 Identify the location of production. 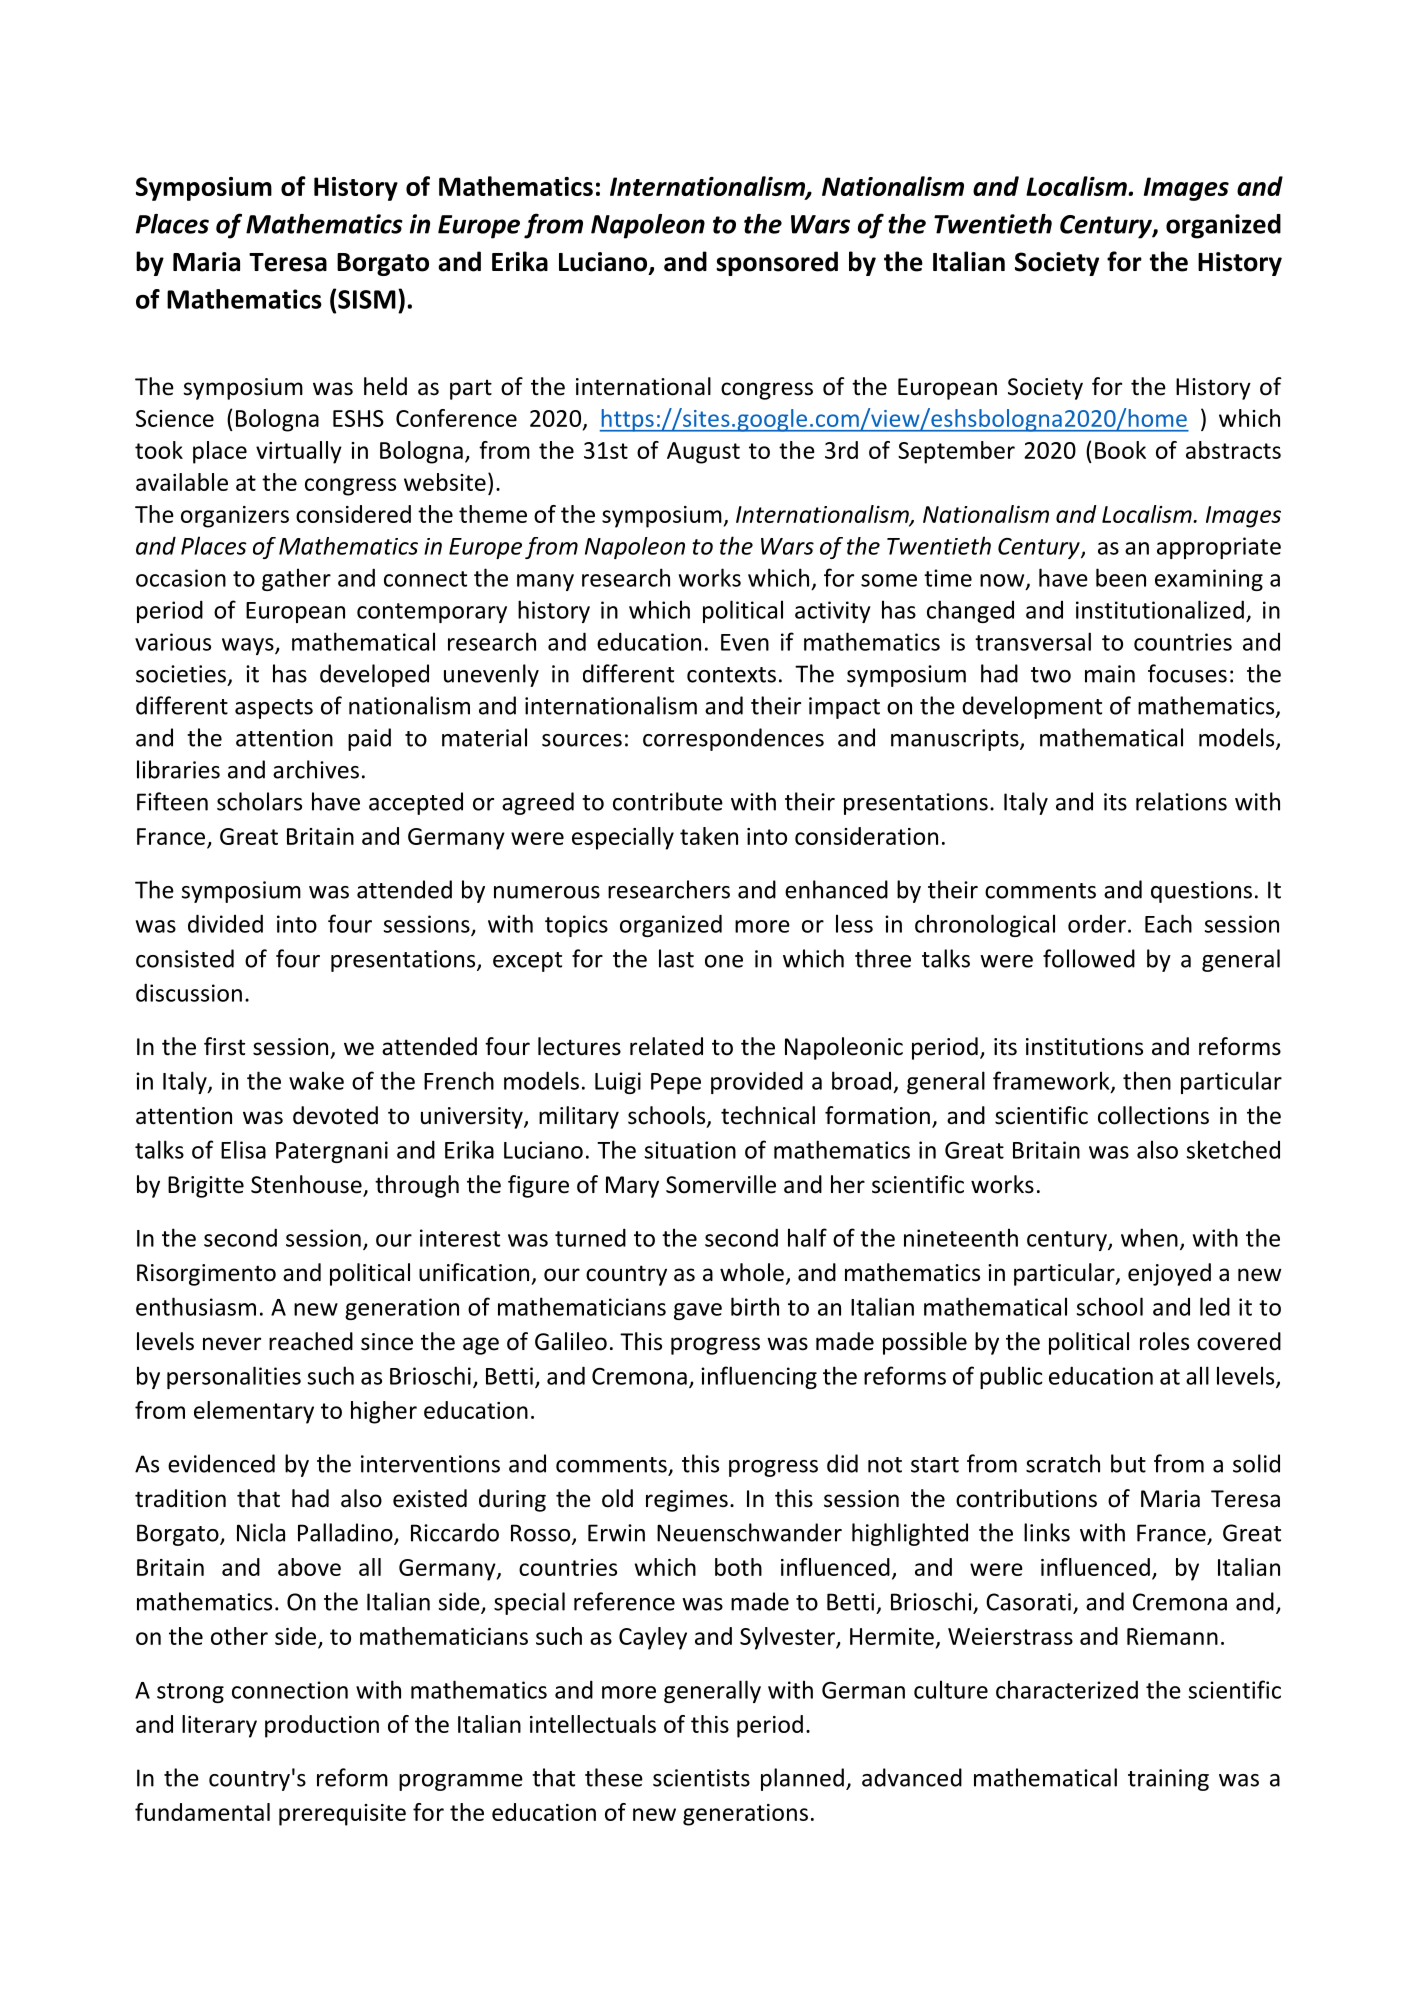
(322, 1726).
